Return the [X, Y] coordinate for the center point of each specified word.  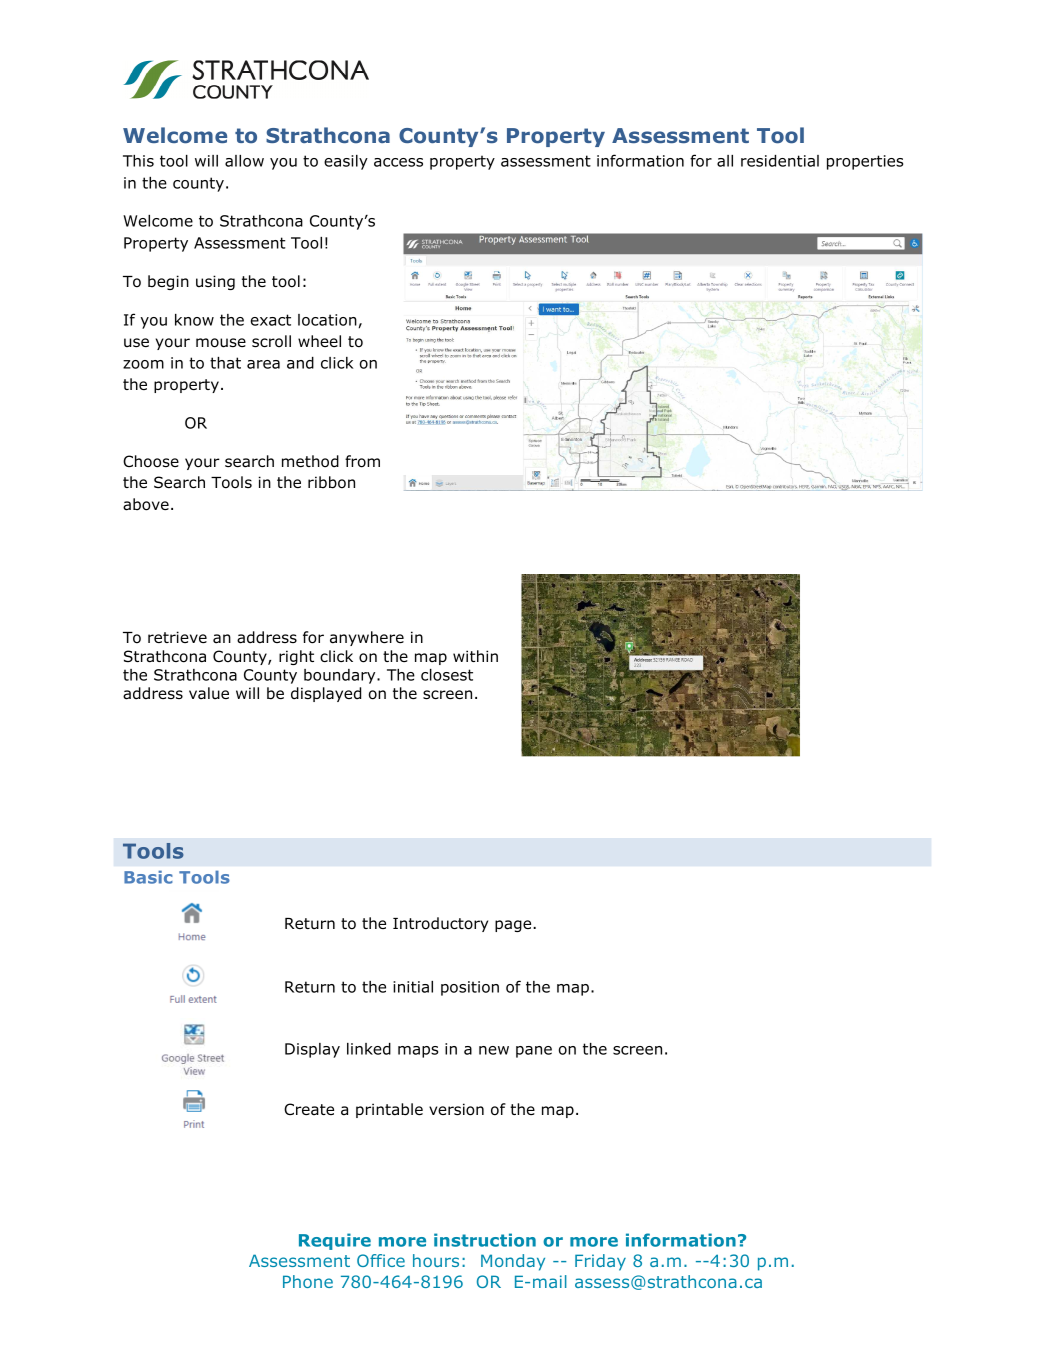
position [470, 988]
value [209, 693]
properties [865, 162]
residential [780, 161]
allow [244, 161]
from [362, 461]
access [398, 162]
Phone [308, 1281]
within [475, 656]
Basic [148, 877]
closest [447, 675]
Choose [151, 461]
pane [534, 1052]
